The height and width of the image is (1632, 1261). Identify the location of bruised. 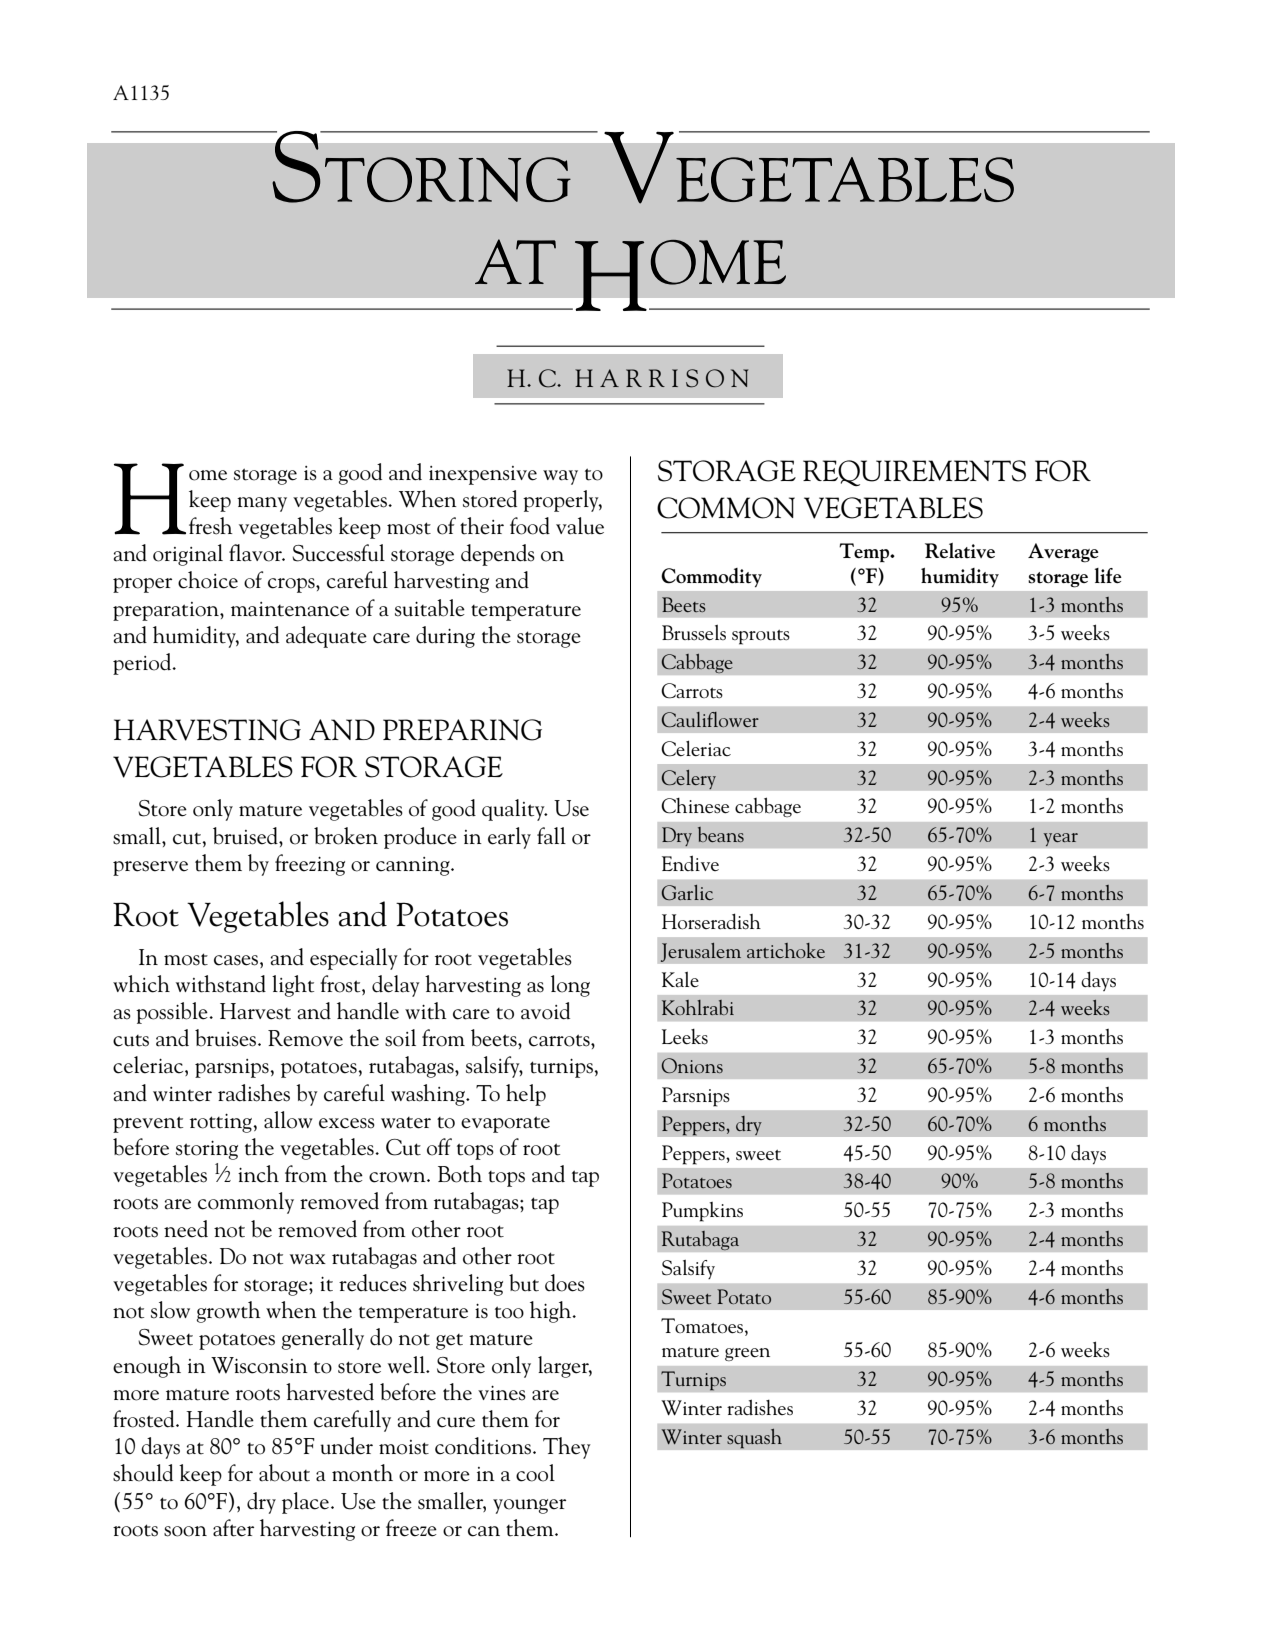
(246, 836).
